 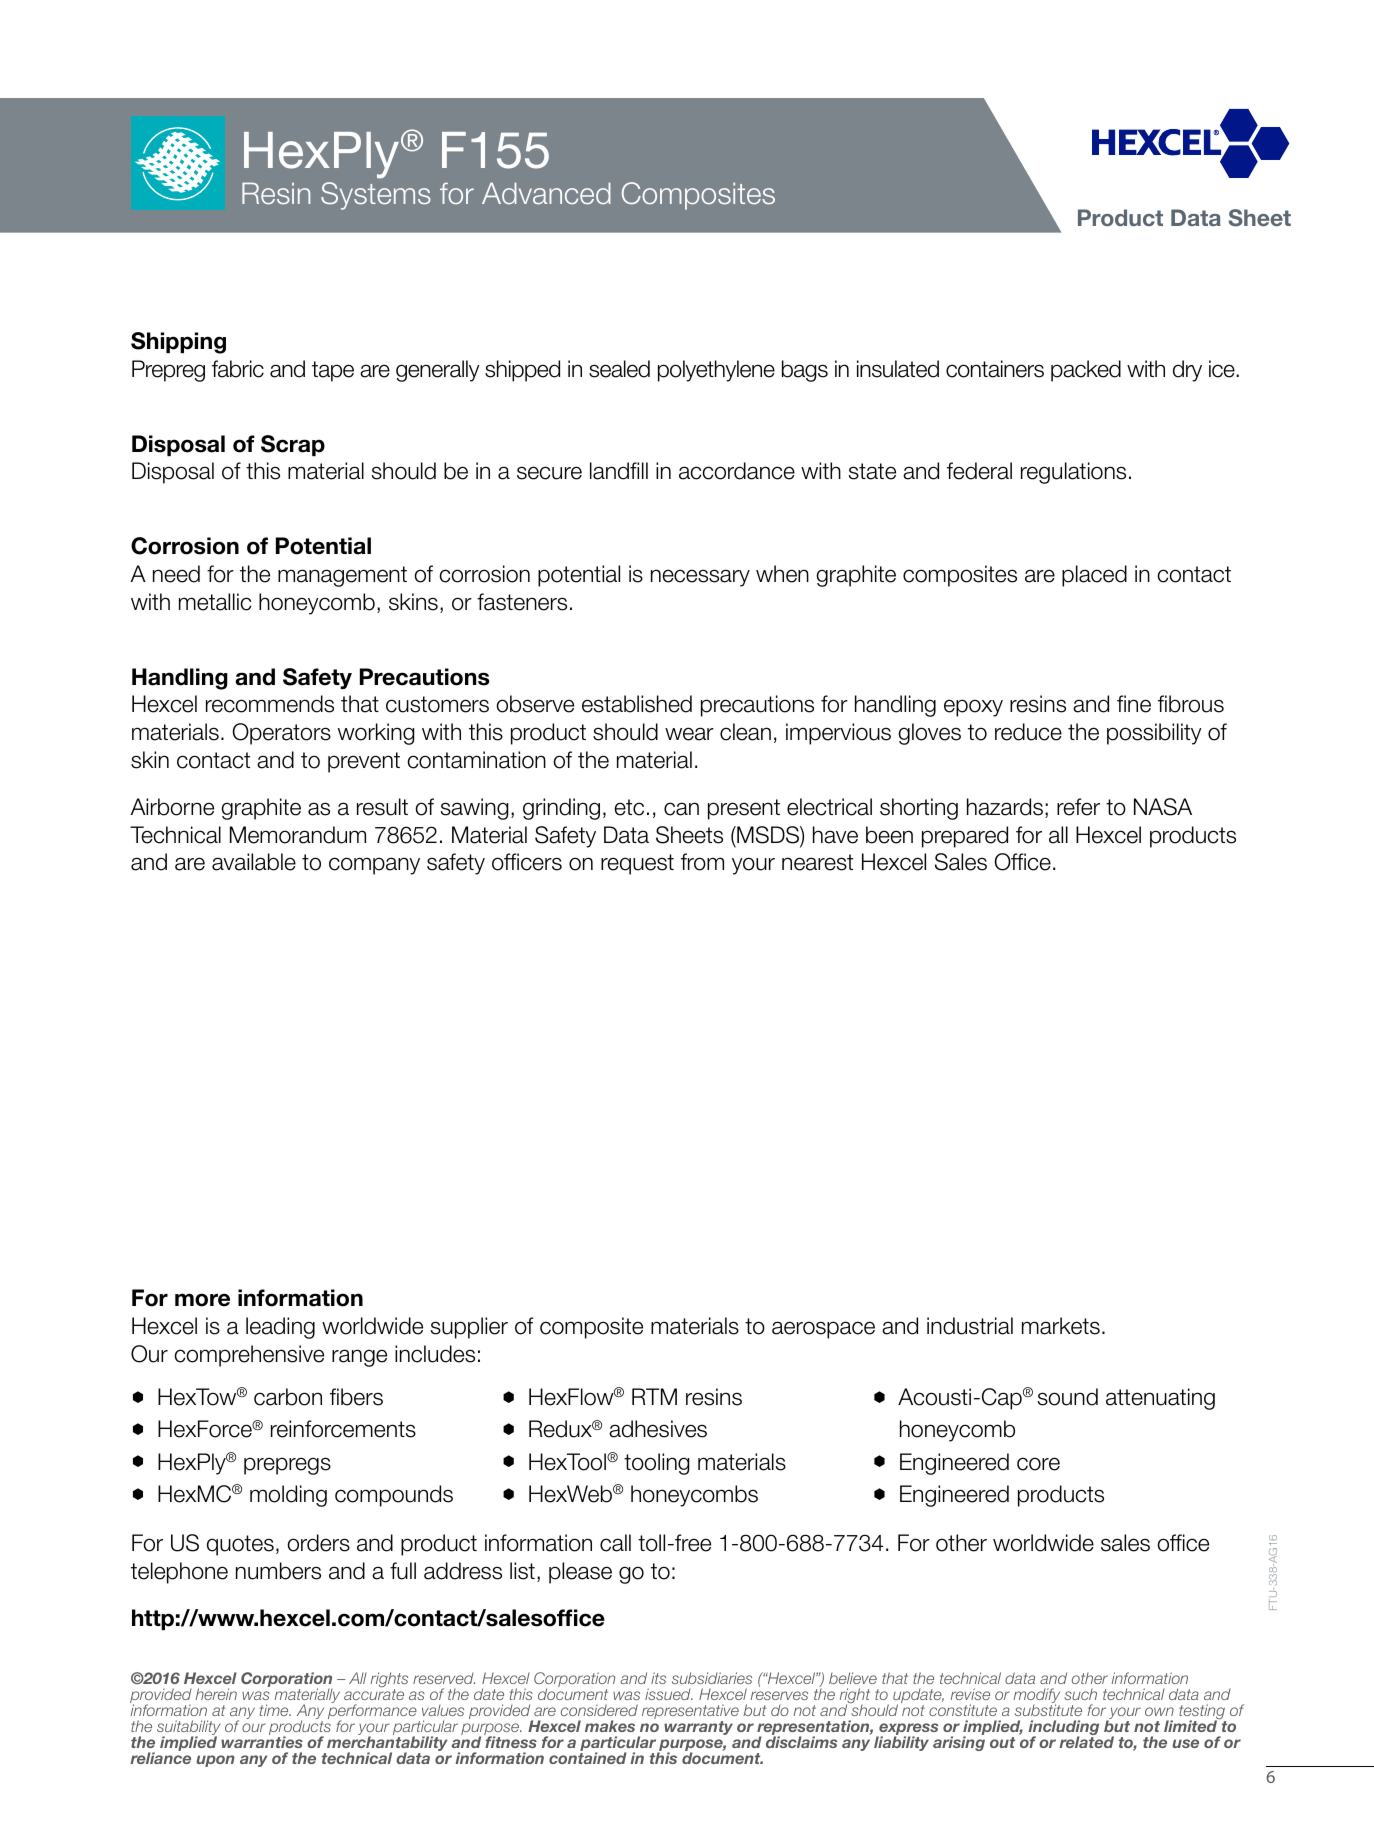 I want to click on sound, so click(x=1068, y=1397).
